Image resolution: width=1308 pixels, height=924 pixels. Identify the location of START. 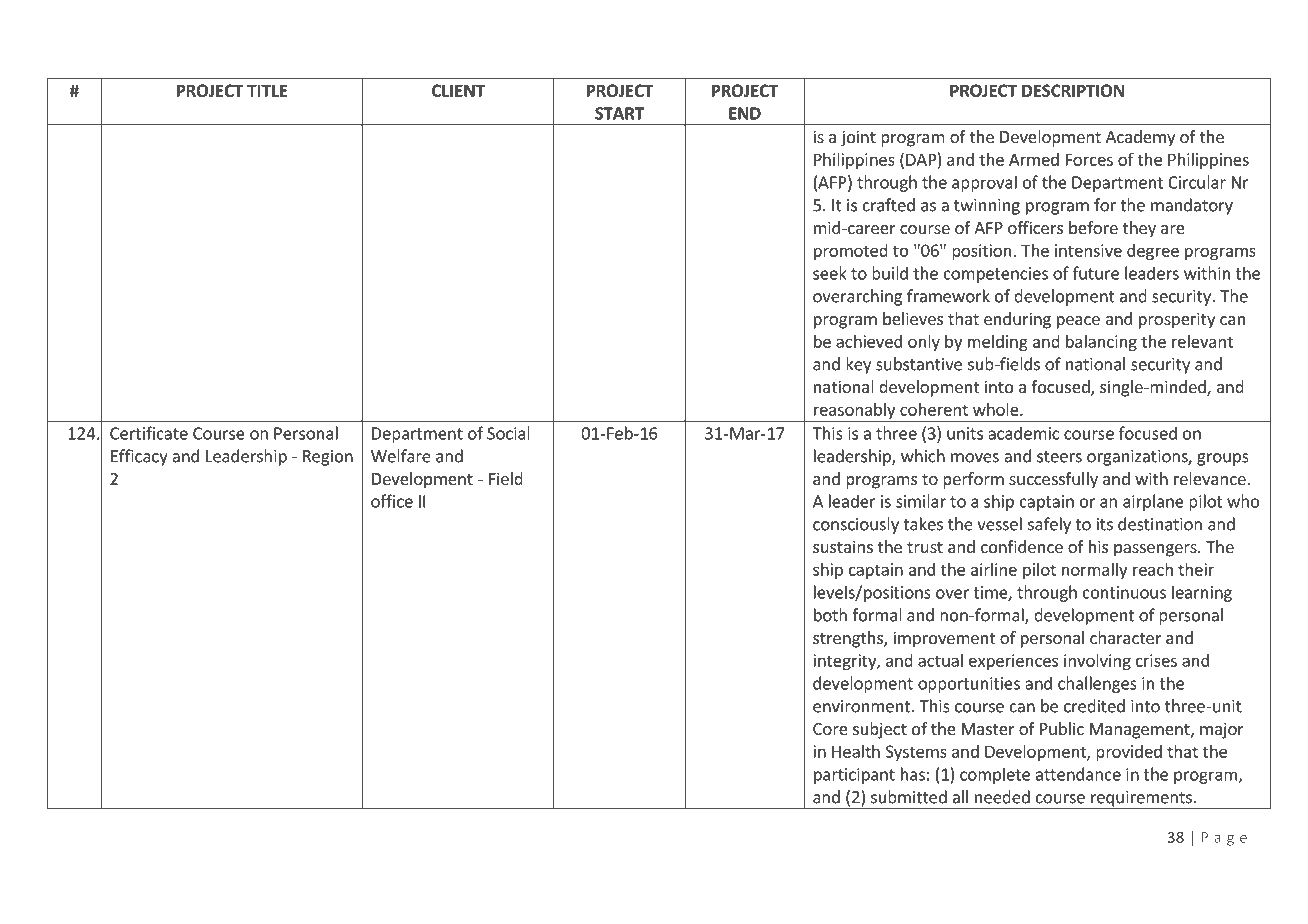
(619, 113).
